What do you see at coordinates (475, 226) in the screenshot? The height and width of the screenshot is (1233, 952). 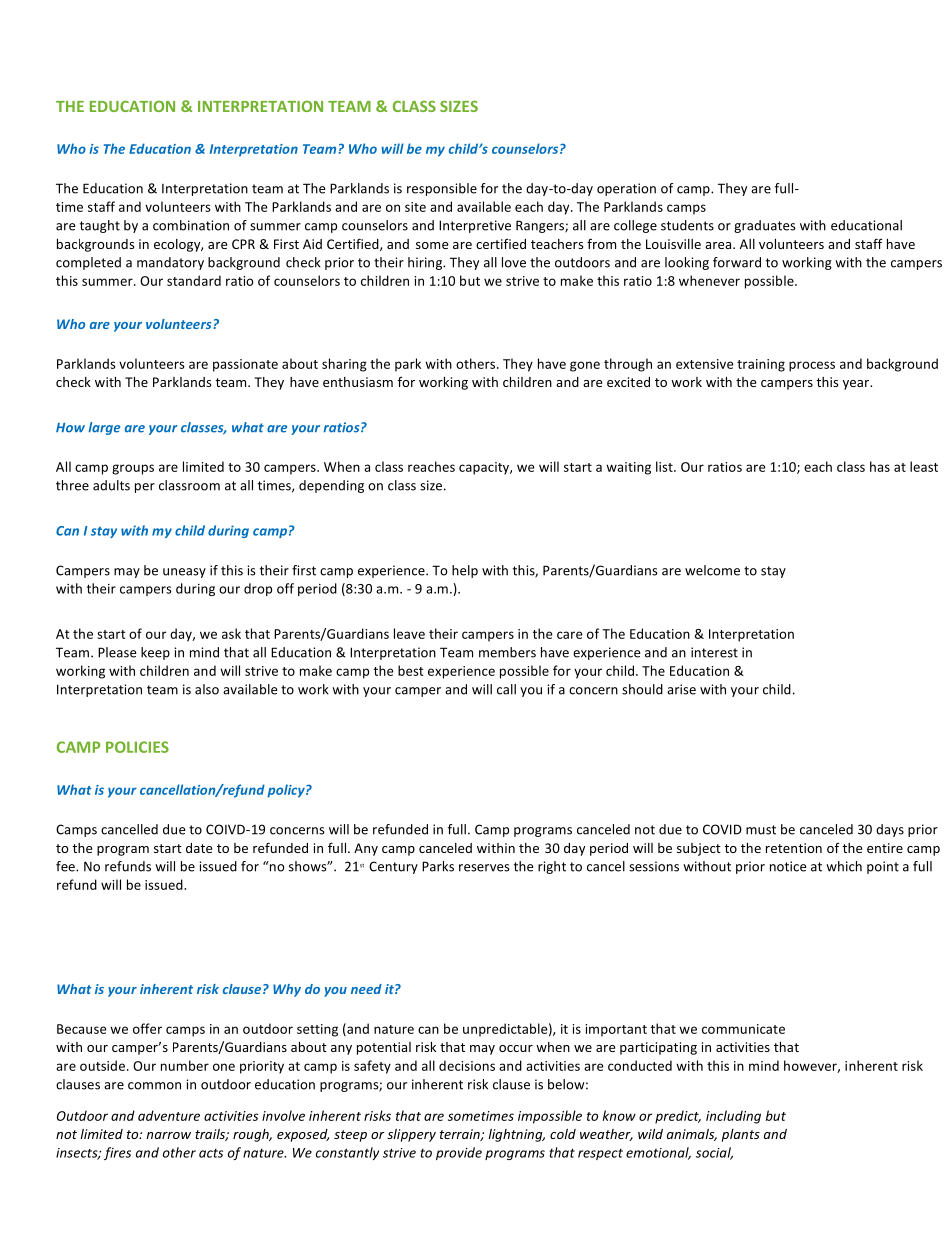 I see `Interpretive` at bounding box center [475, 226].
